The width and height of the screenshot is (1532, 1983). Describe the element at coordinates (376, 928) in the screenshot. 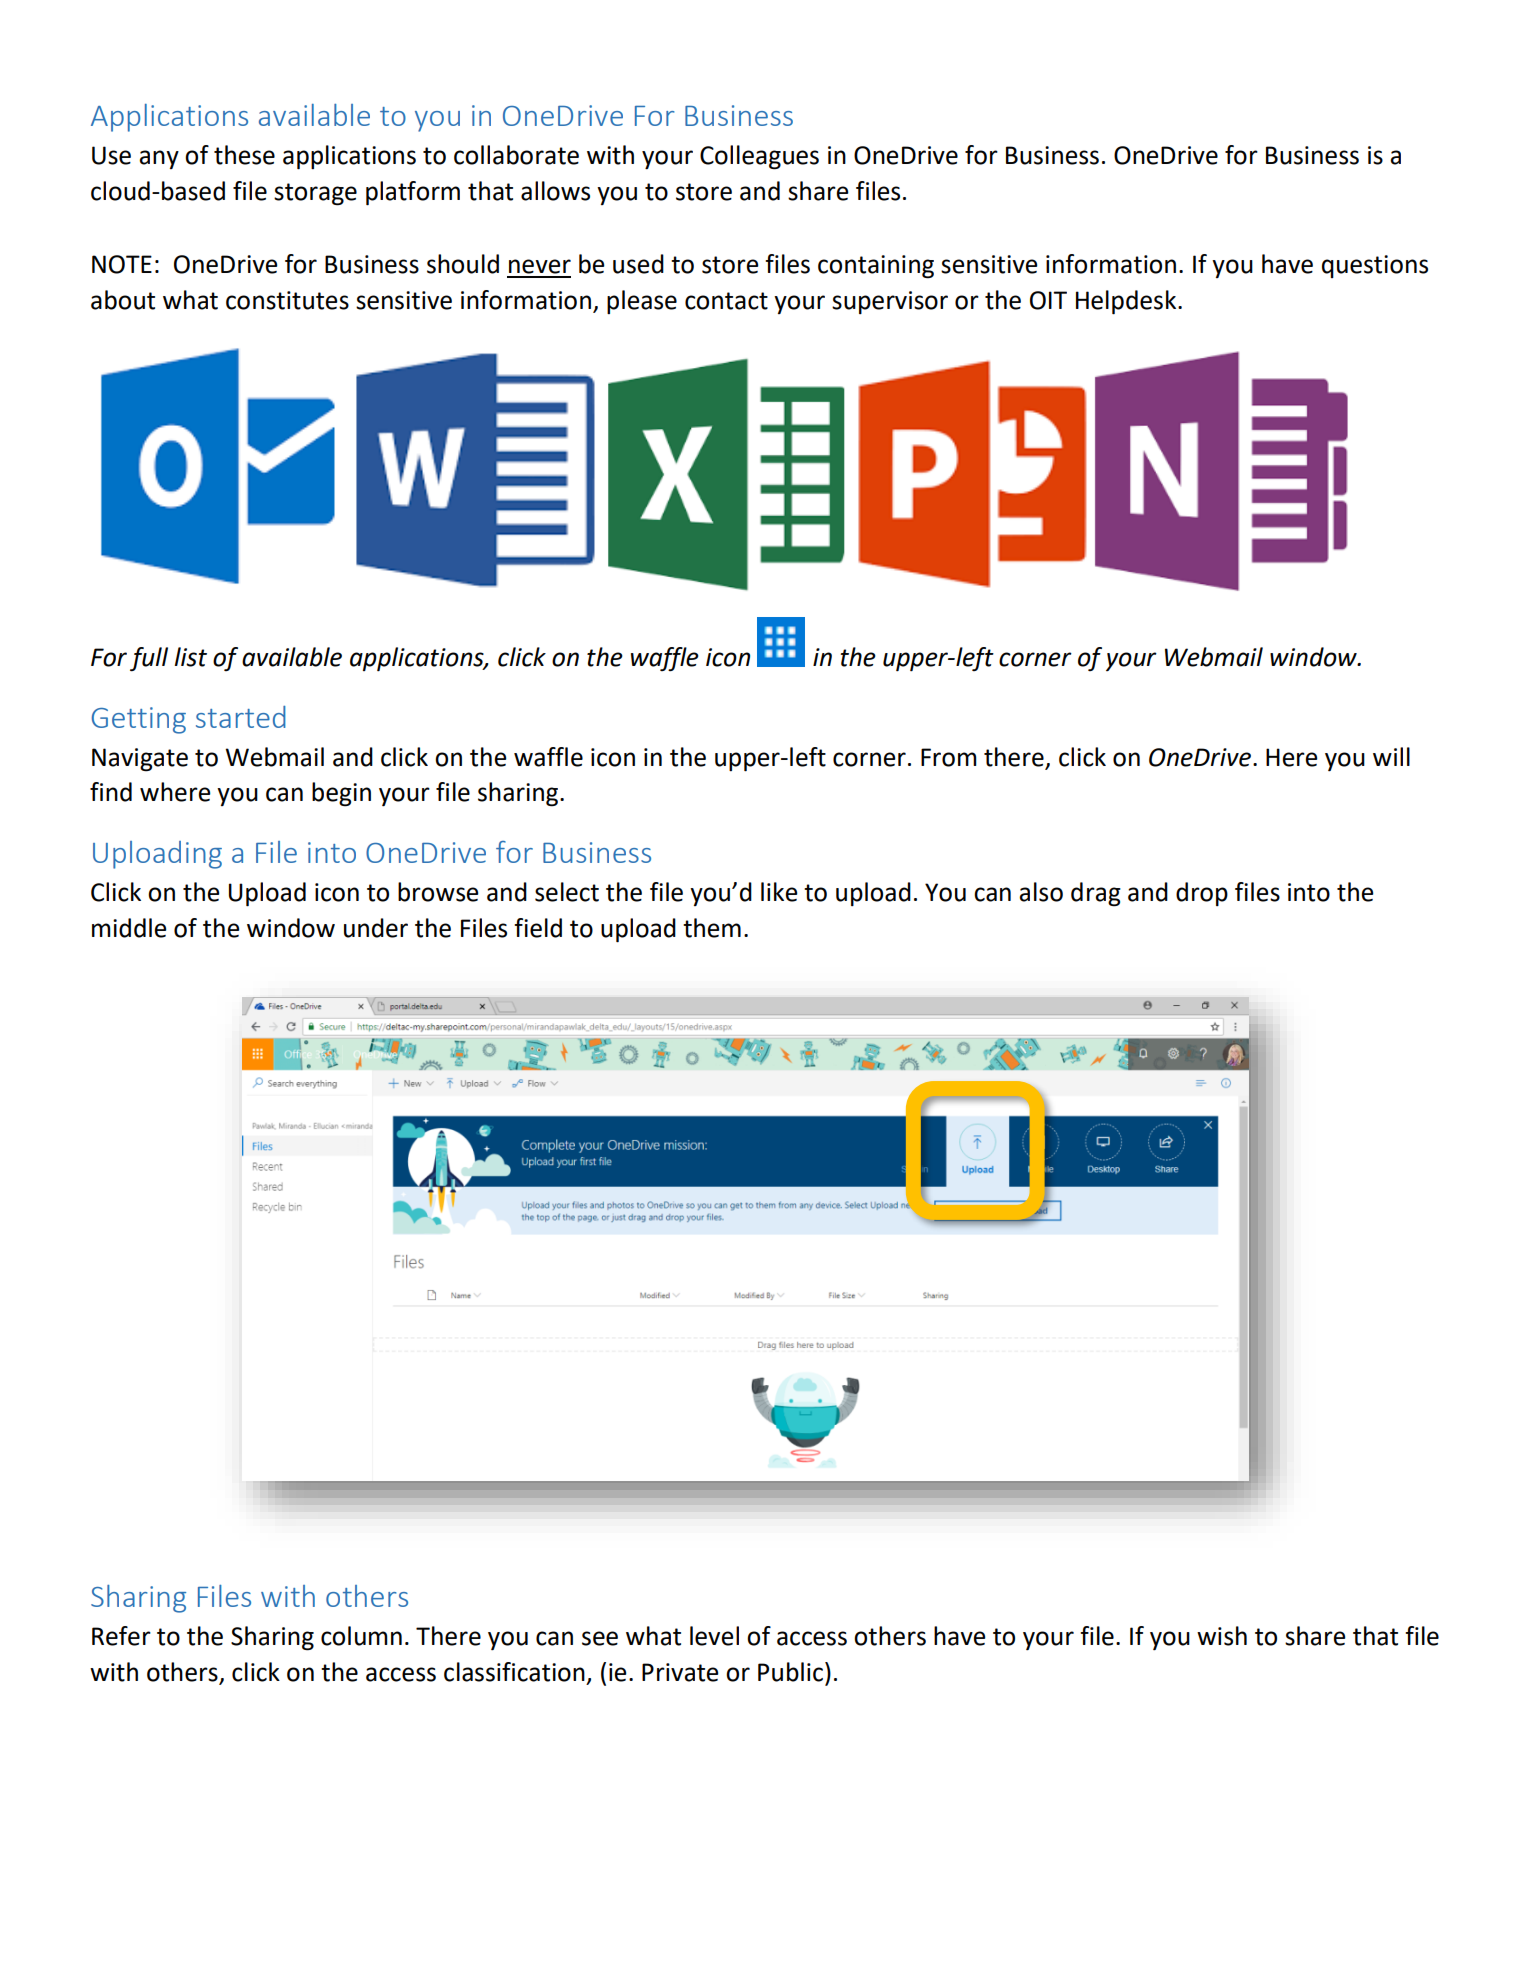

I see `under` at that location.
